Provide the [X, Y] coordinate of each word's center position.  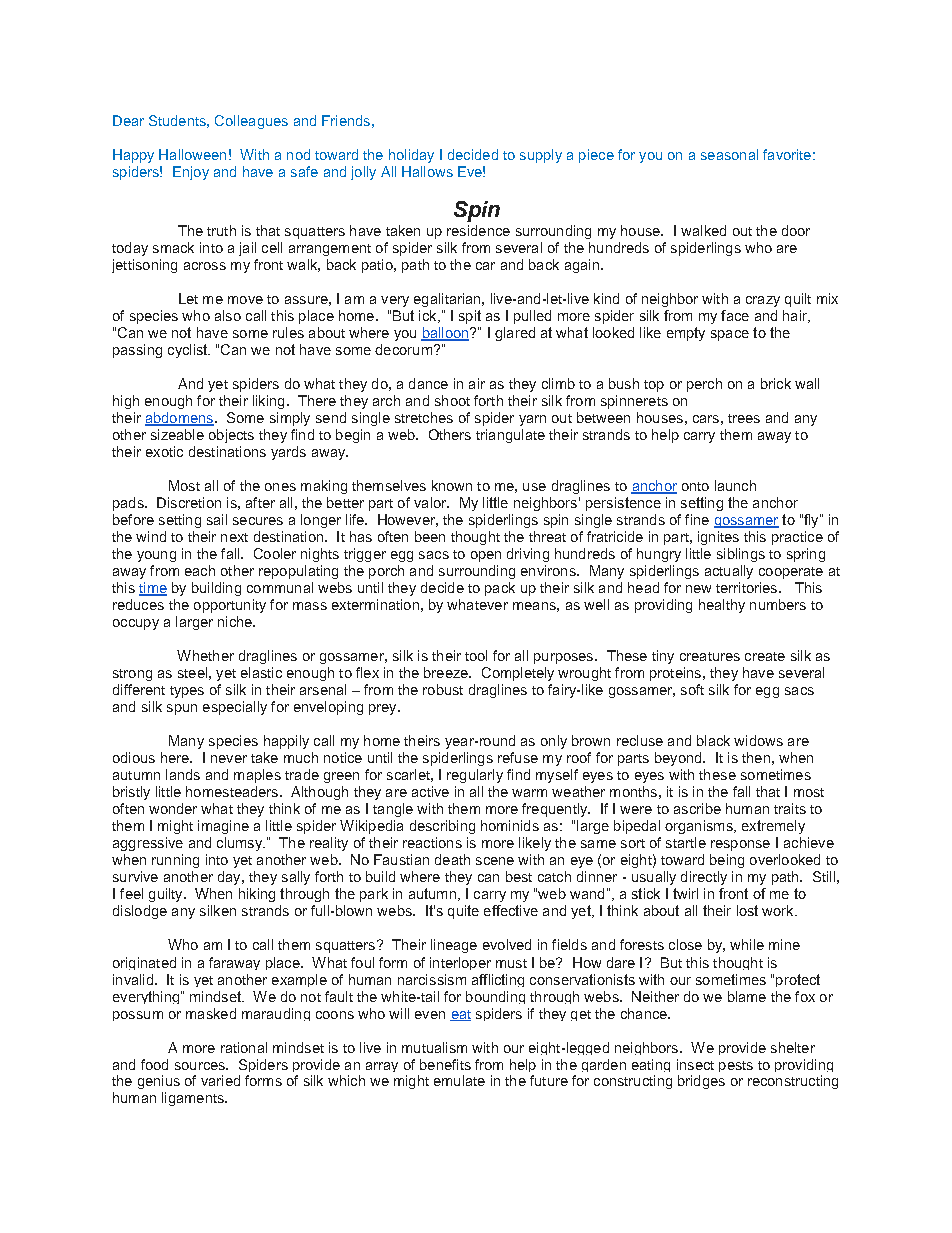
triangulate [510, 436]
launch [735, 485]
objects [231, 436]
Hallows [427, 171]
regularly [475, 776]
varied [220, 1080]
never [229, 759]
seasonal [729, 154]
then [756, 757]
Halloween [192, 154]
